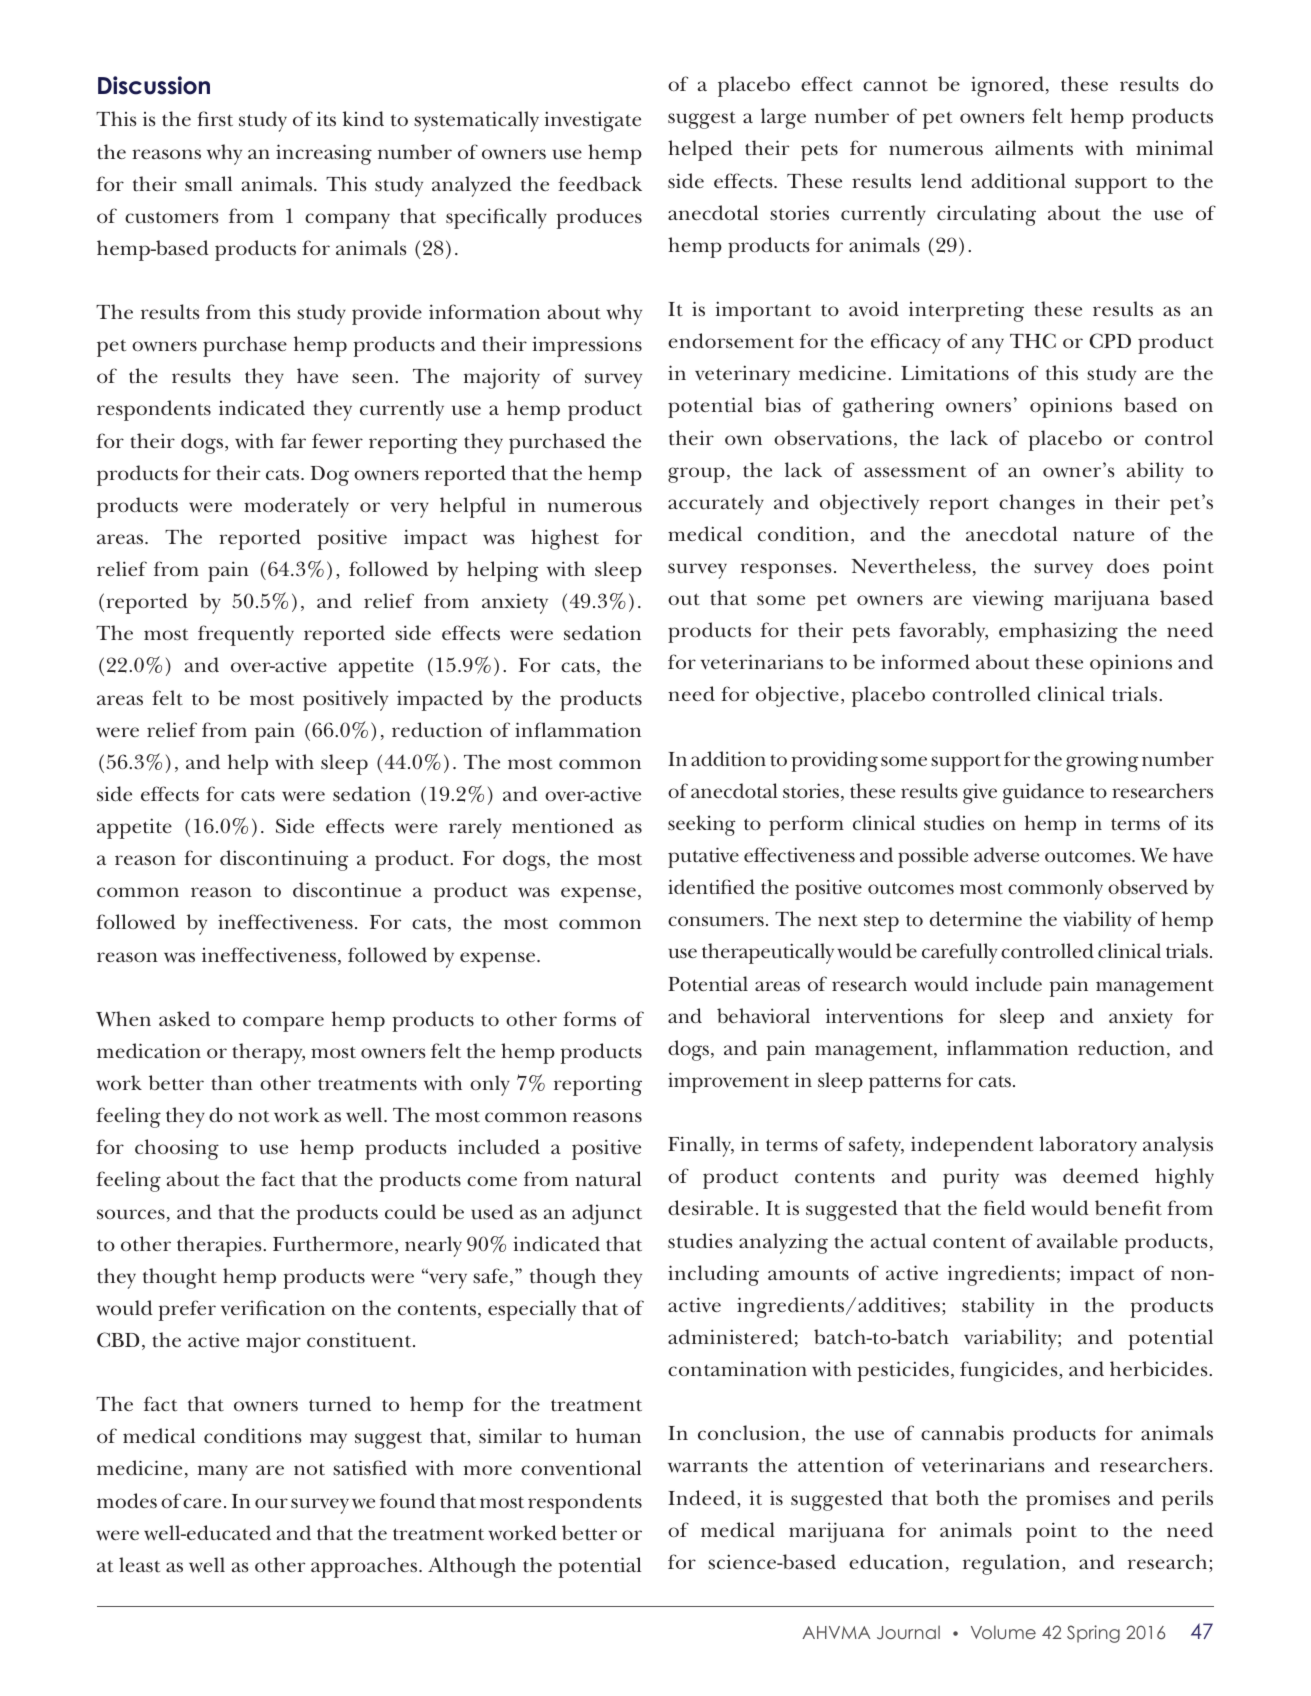 This page has height=1696, width=1311. I want to click on regulation, so click(1013, 1564).
